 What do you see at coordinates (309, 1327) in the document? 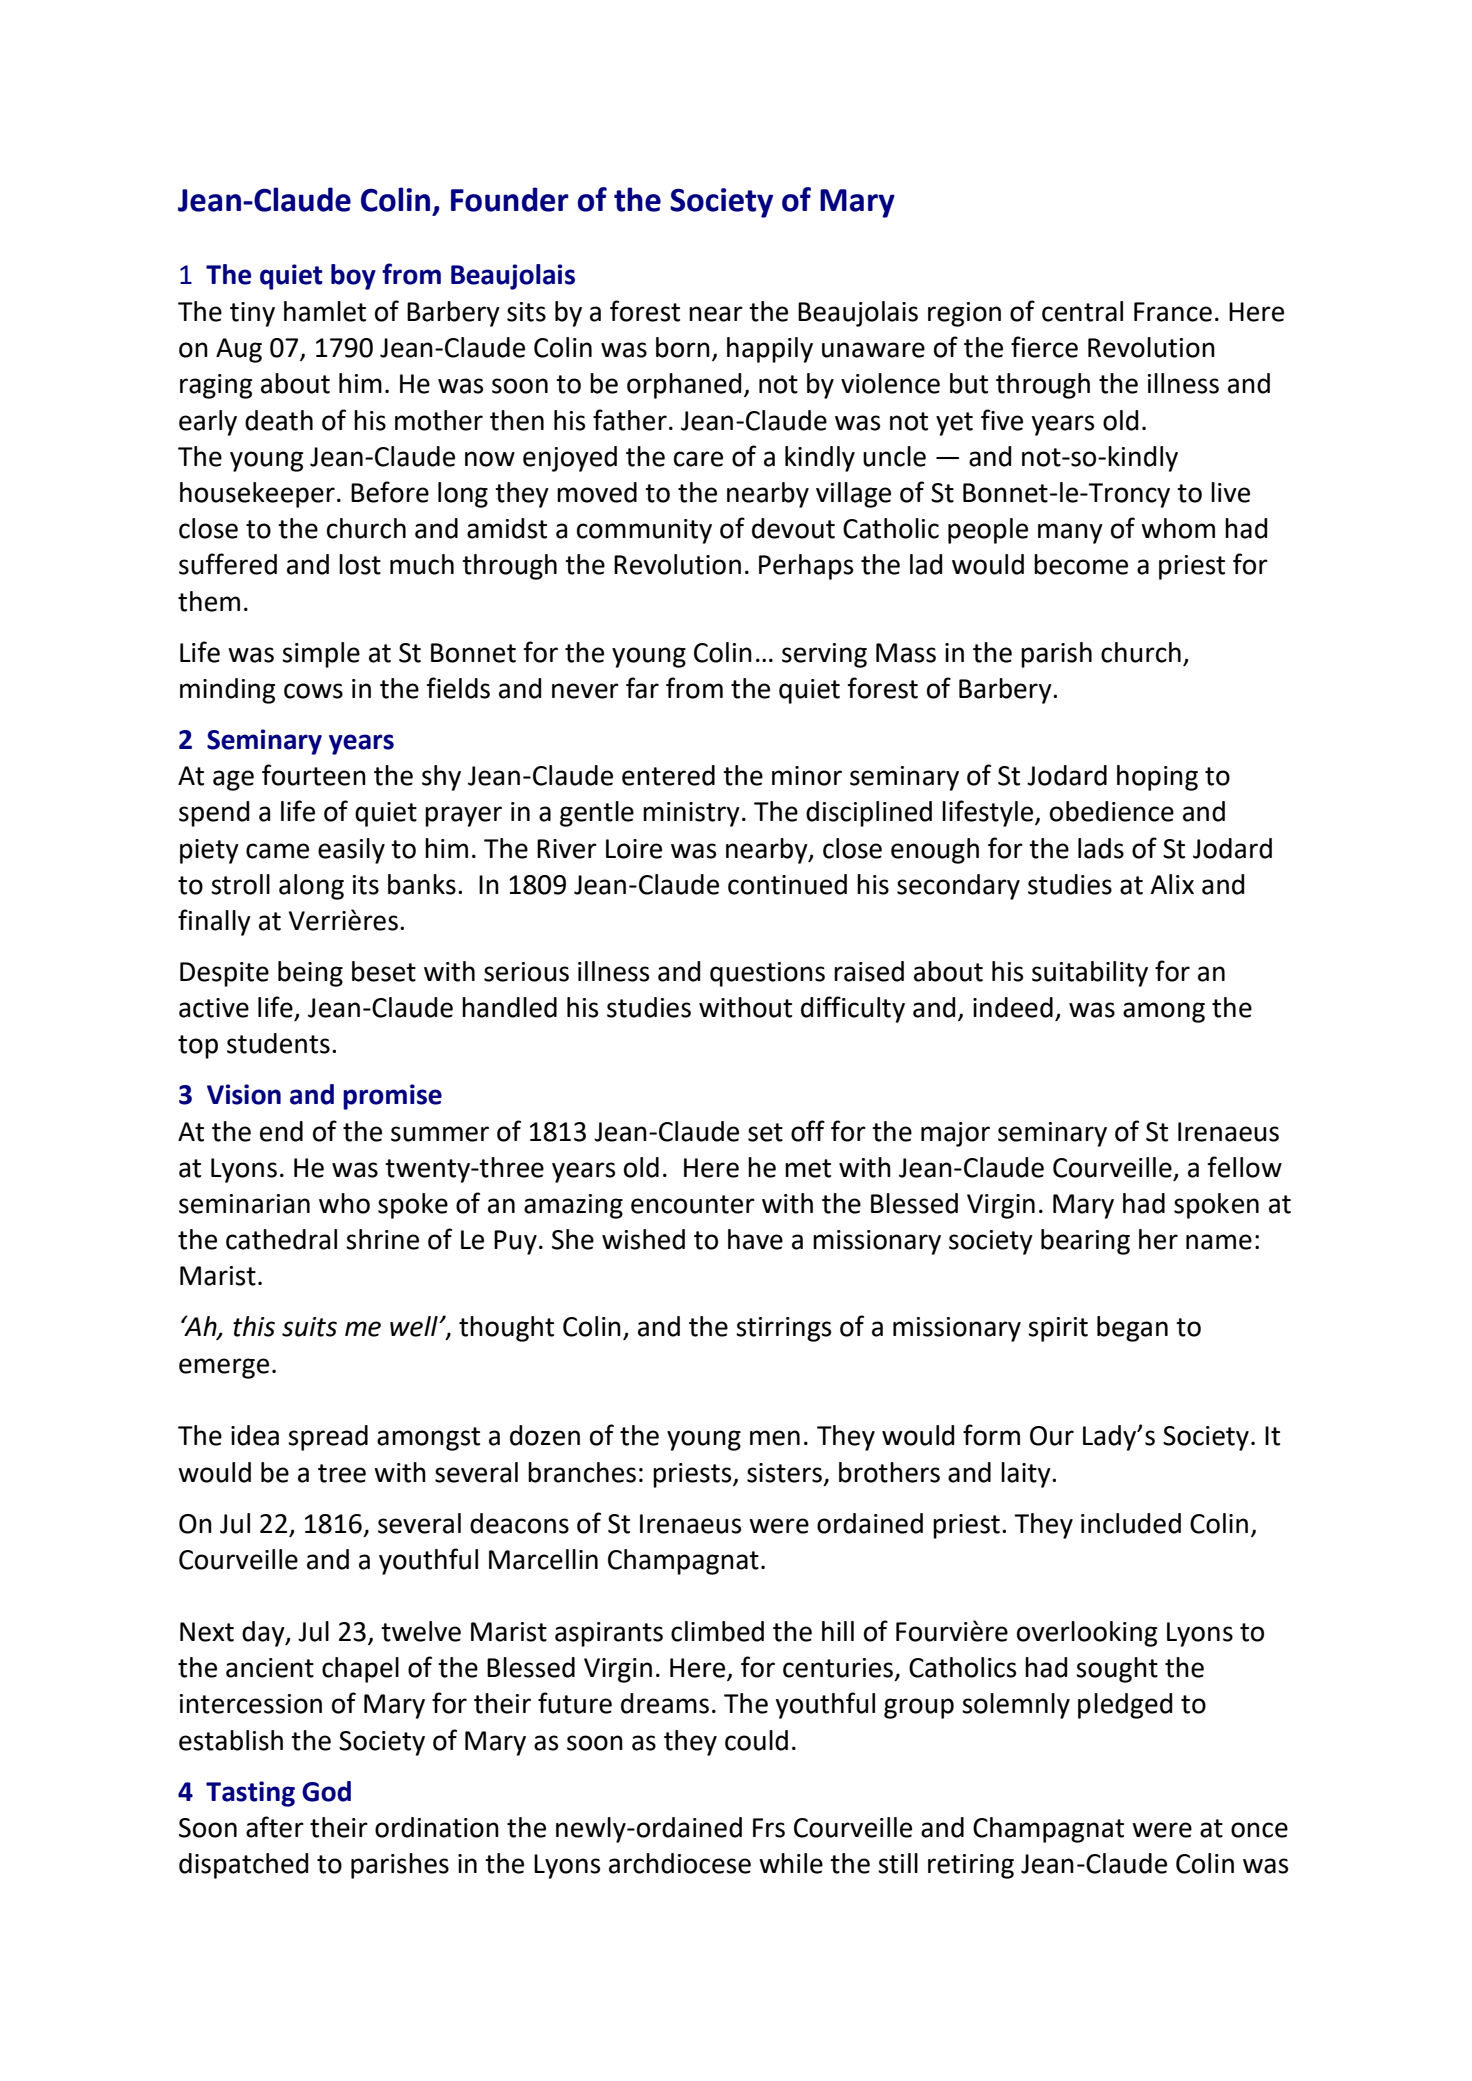
I see `suits` at bounding box center [309, 1327].
